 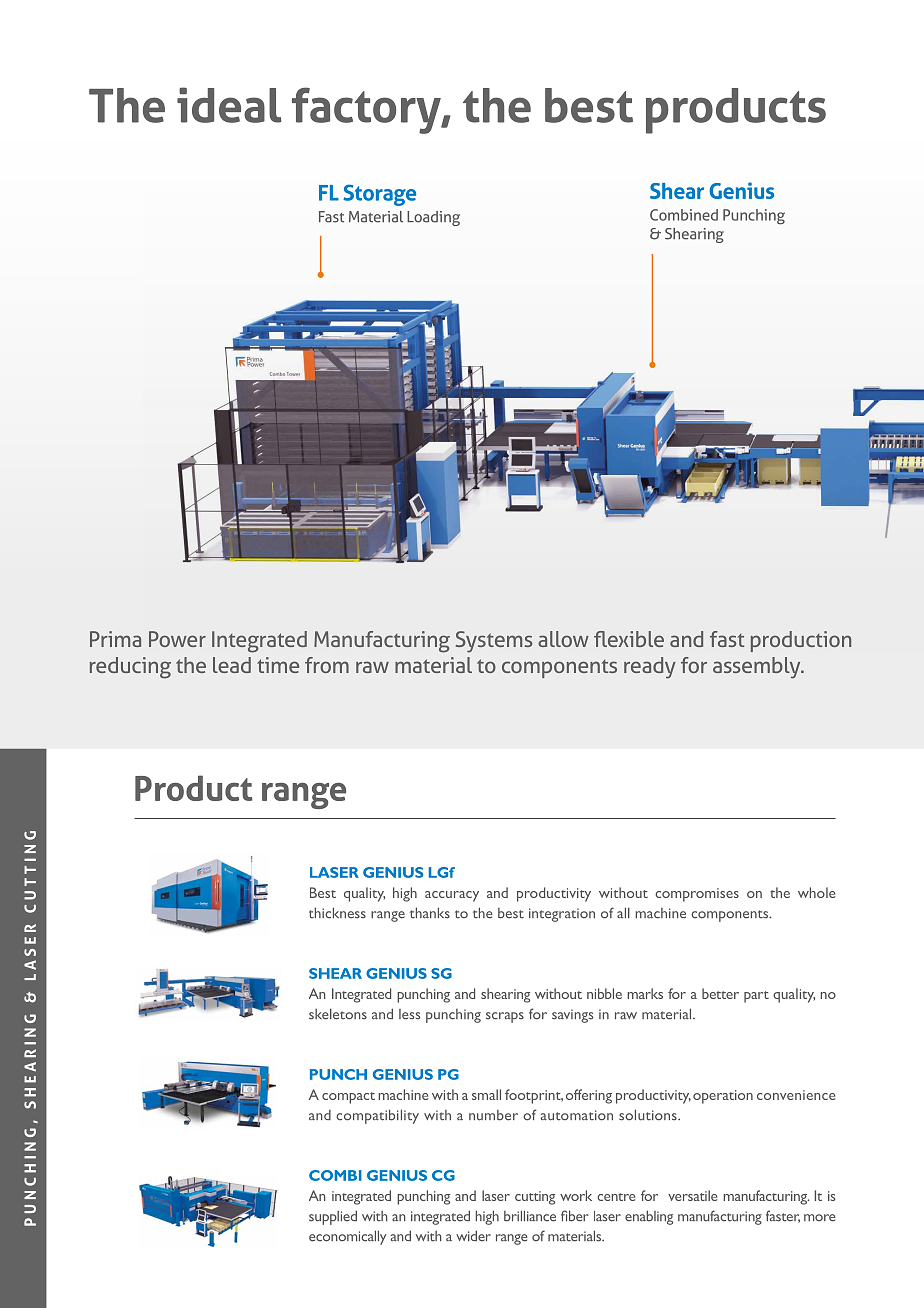 What do you see at coordinates (177, 639) in the screenshot?
I see `Power` at bounding box center [177, 639].
